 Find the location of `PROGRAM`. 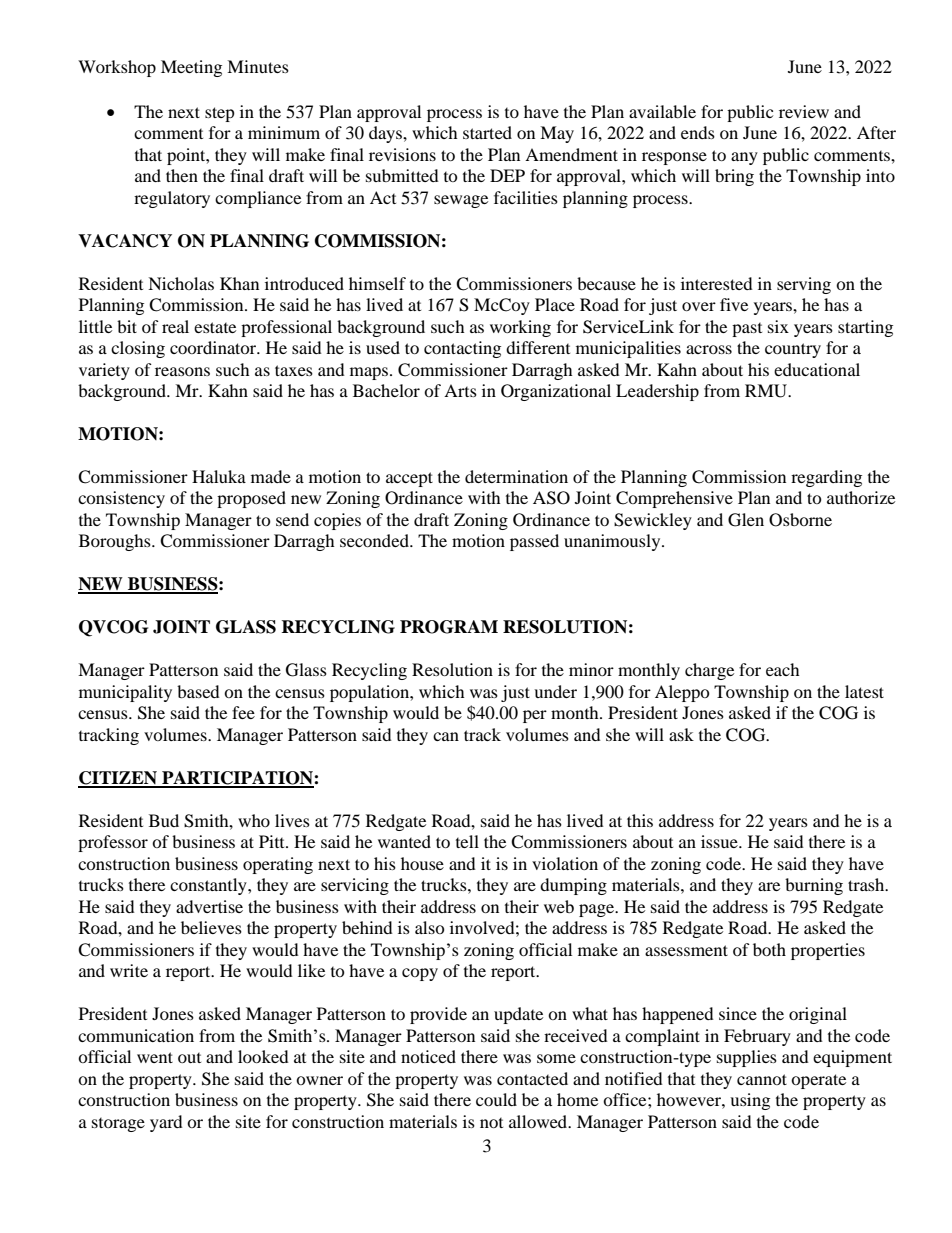

PROGRAM is located at coordinates (449, 627).
